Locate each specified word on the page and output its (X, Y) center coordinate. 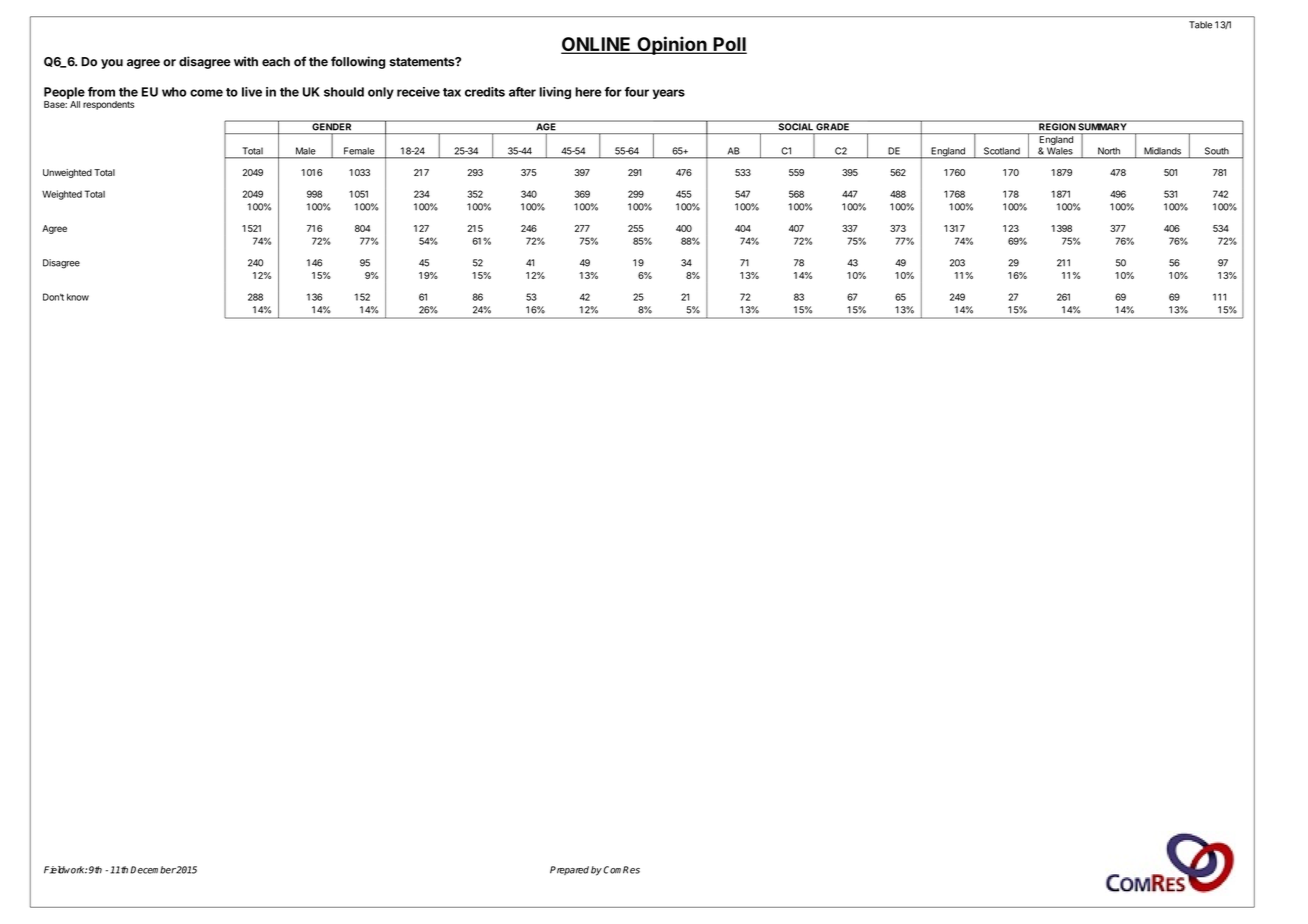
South (1217, 151)
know (78, 297)
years (669, 94)
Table (1200, 25)
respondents (108, 105)
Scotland (1002, 151)
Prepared (569, 870)
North (1109, 151)
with (246, 61)
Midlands (1162, 151)
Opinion (672, 45)
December (153, 870)
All (75, 104)
